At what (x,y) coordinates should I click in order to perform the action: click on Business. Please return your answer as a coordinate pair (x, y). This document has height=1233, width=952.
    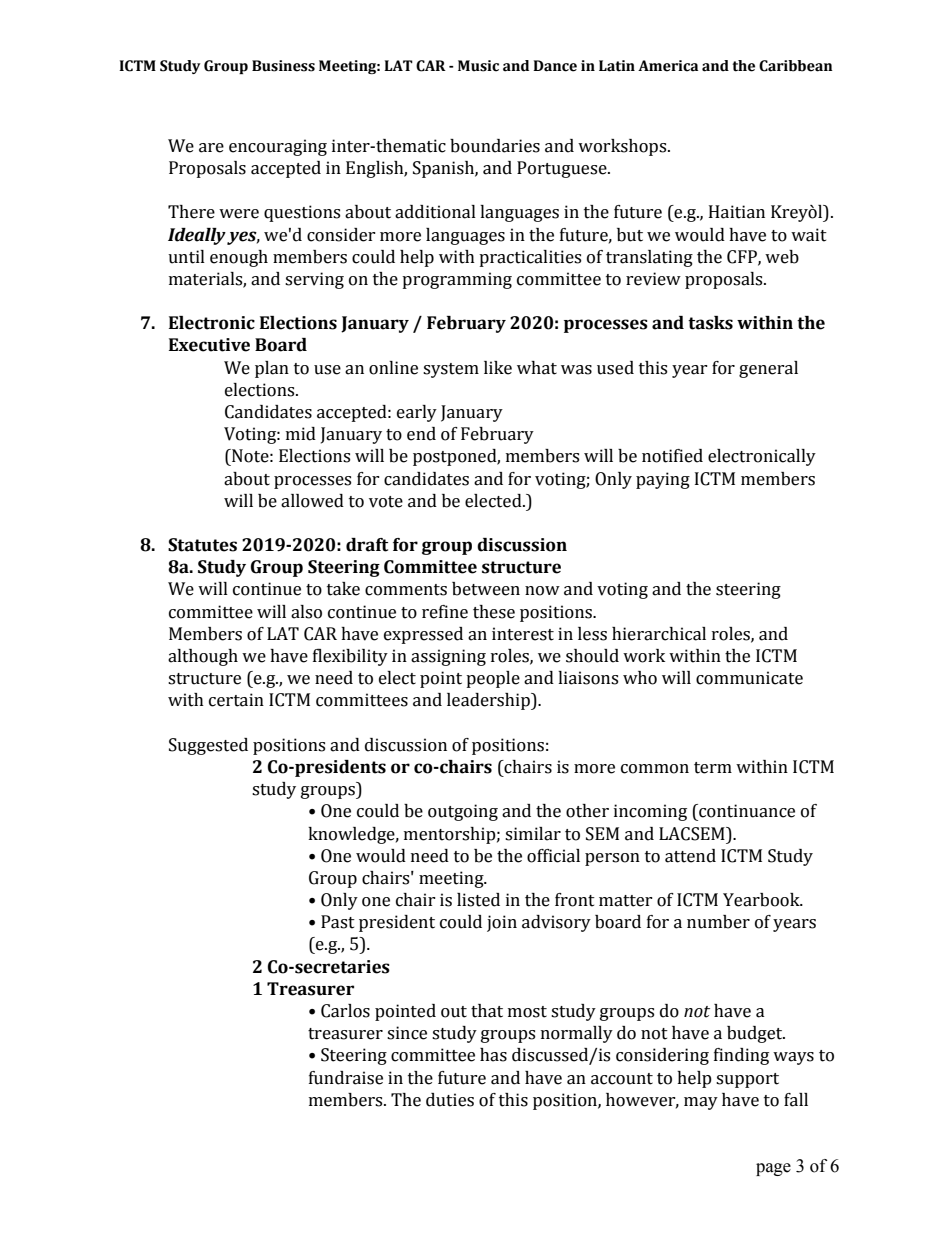
    Looking at the image, I should click on (283, 66).
